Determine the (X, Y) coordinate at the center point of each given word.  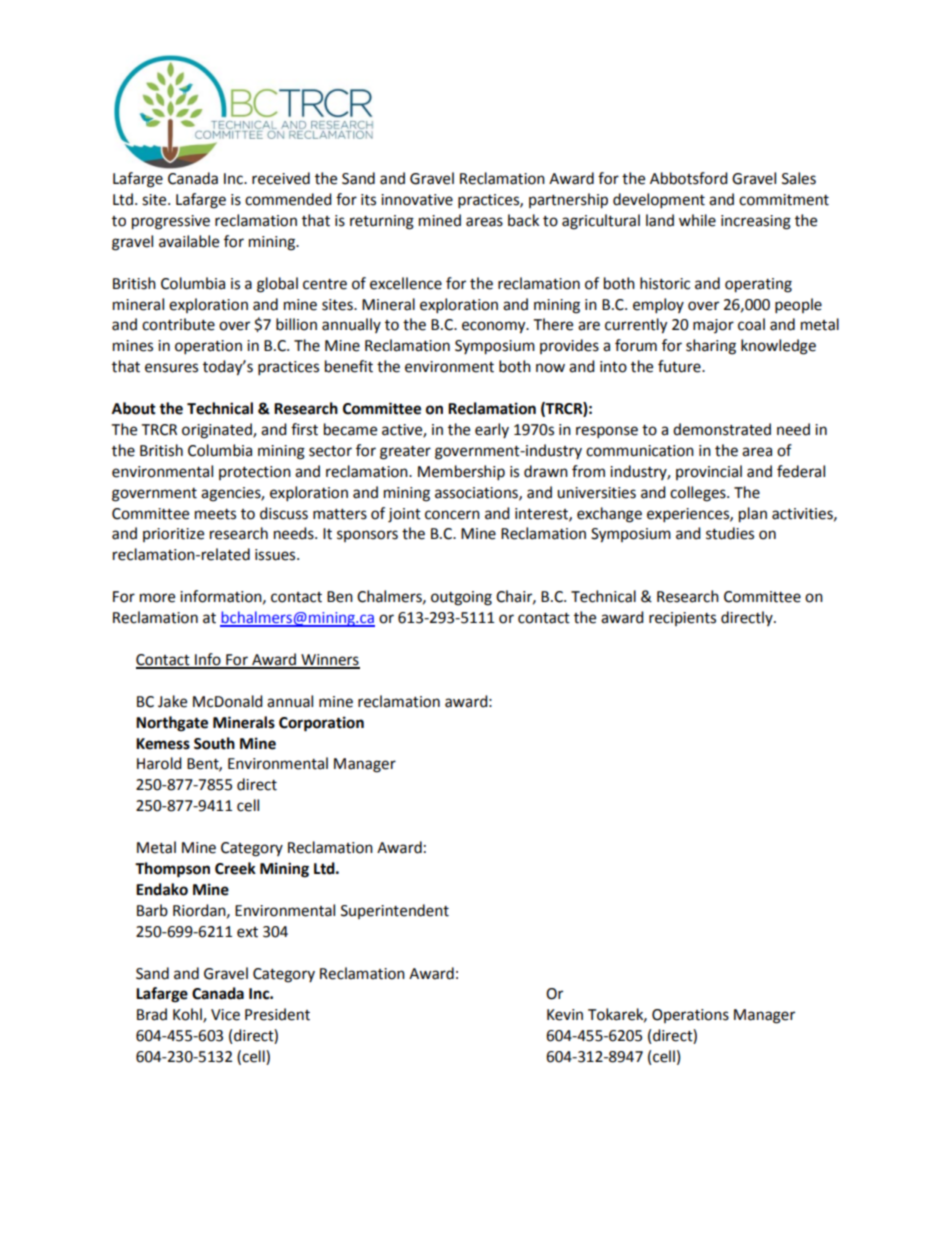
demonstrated (722, 429)
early (492, 430)
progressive (171, 222)
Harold (159, 763)
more (157, 598)
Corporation (321, 724)
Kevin (565, 1015)
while (697, 220)
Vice (225, 1015)
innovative (417, 200)
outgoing (461, 598)
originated (218, 431)
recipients (682, 619)
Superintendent (395, 911)
